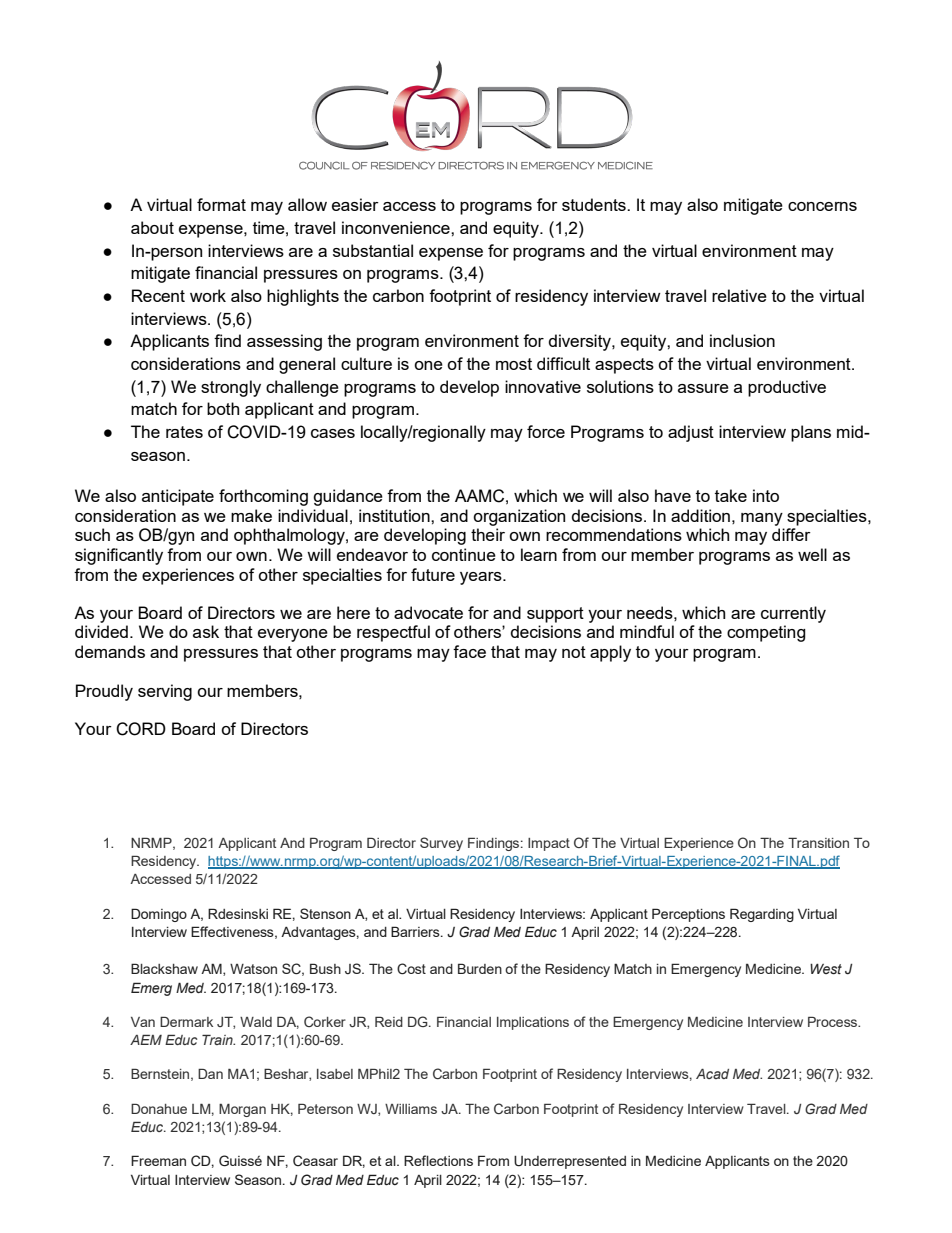  I want to click on Survey, so click(441, 844).
